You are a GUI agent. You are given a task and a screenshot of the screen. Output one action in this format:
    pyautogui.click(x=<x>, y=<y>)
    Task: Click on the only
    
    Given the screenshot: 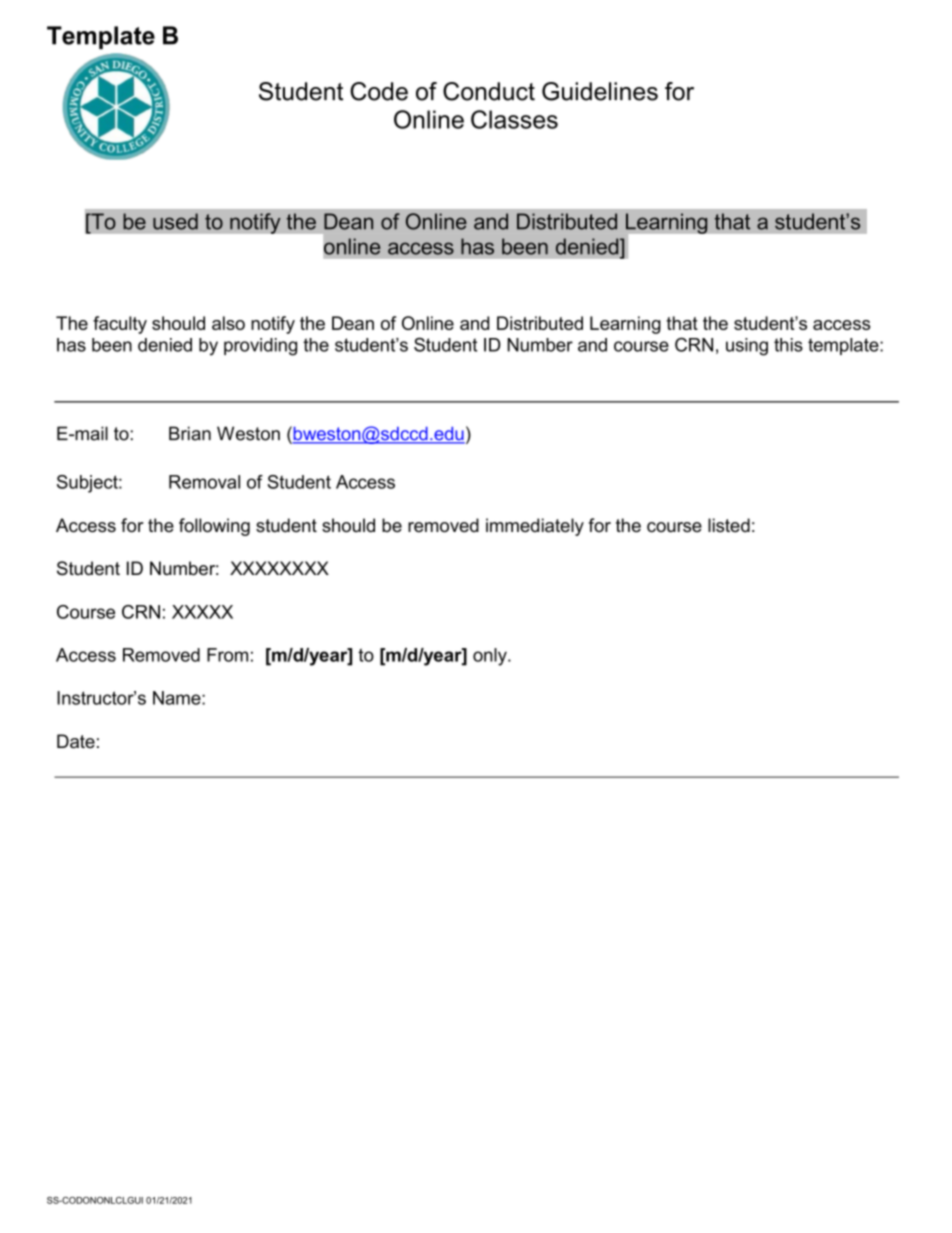 What is the action you would take?
    pyautogui.click(x=491, y=657)
